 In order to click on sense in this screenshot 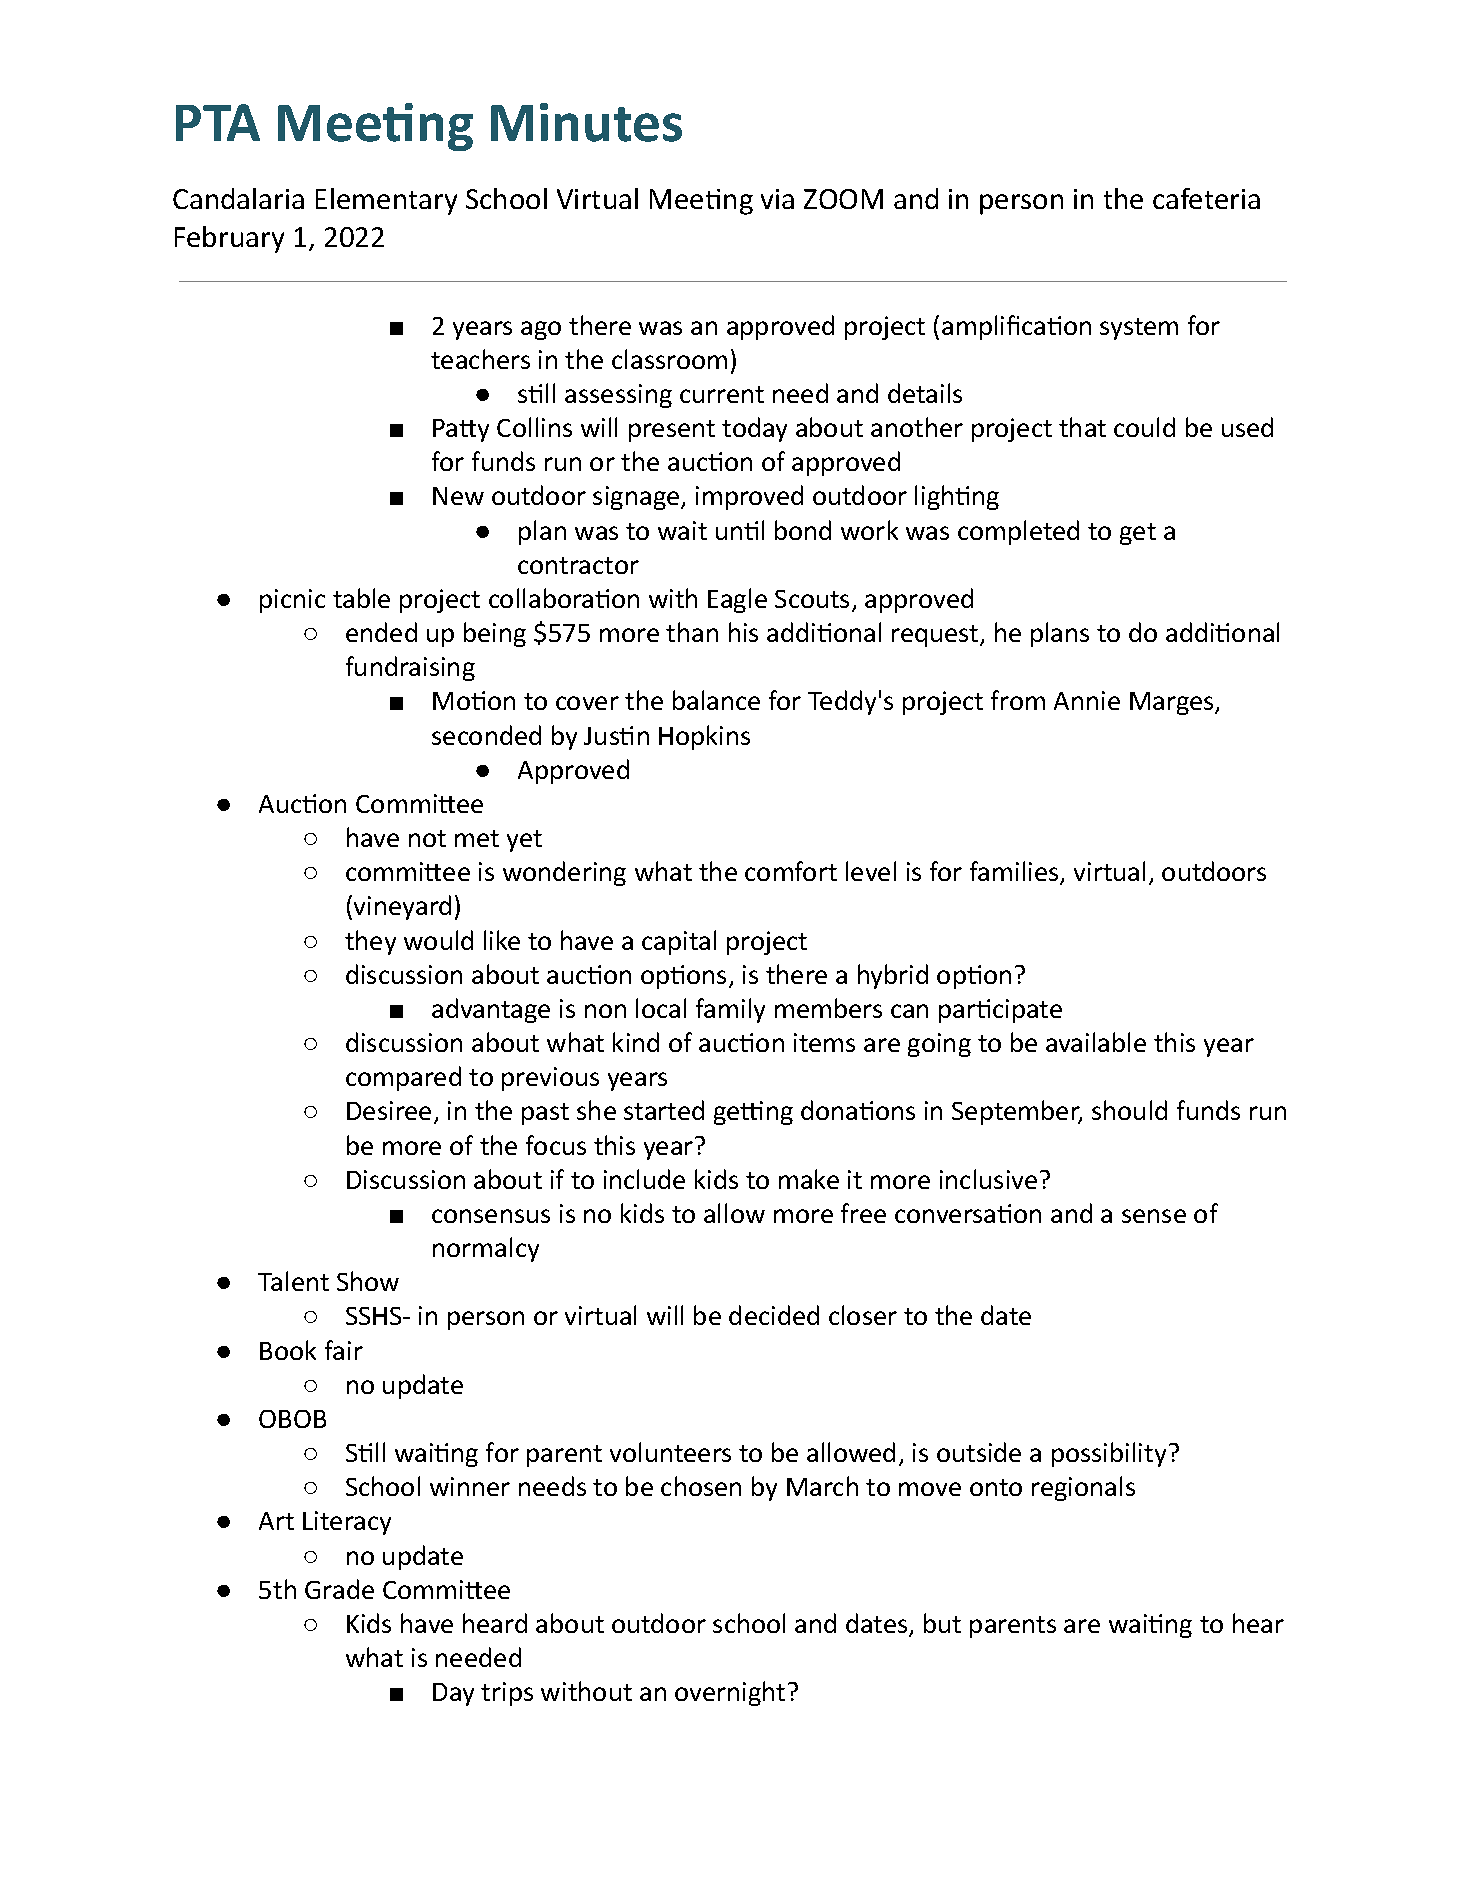, I will do `click(1154, 1216)`.
